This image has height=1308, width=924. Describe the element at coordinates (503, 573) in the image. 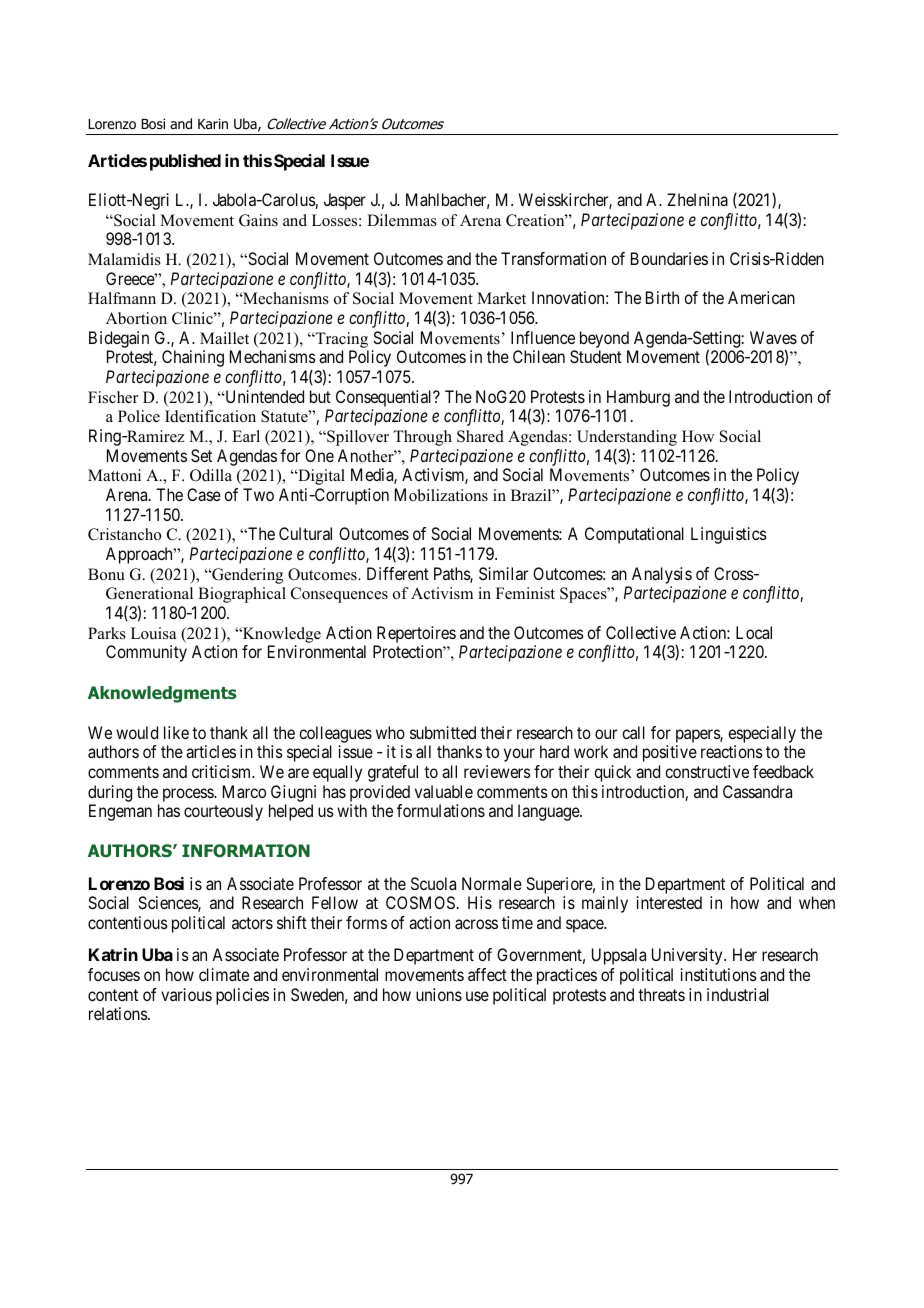

I see `Similar` at that location.
